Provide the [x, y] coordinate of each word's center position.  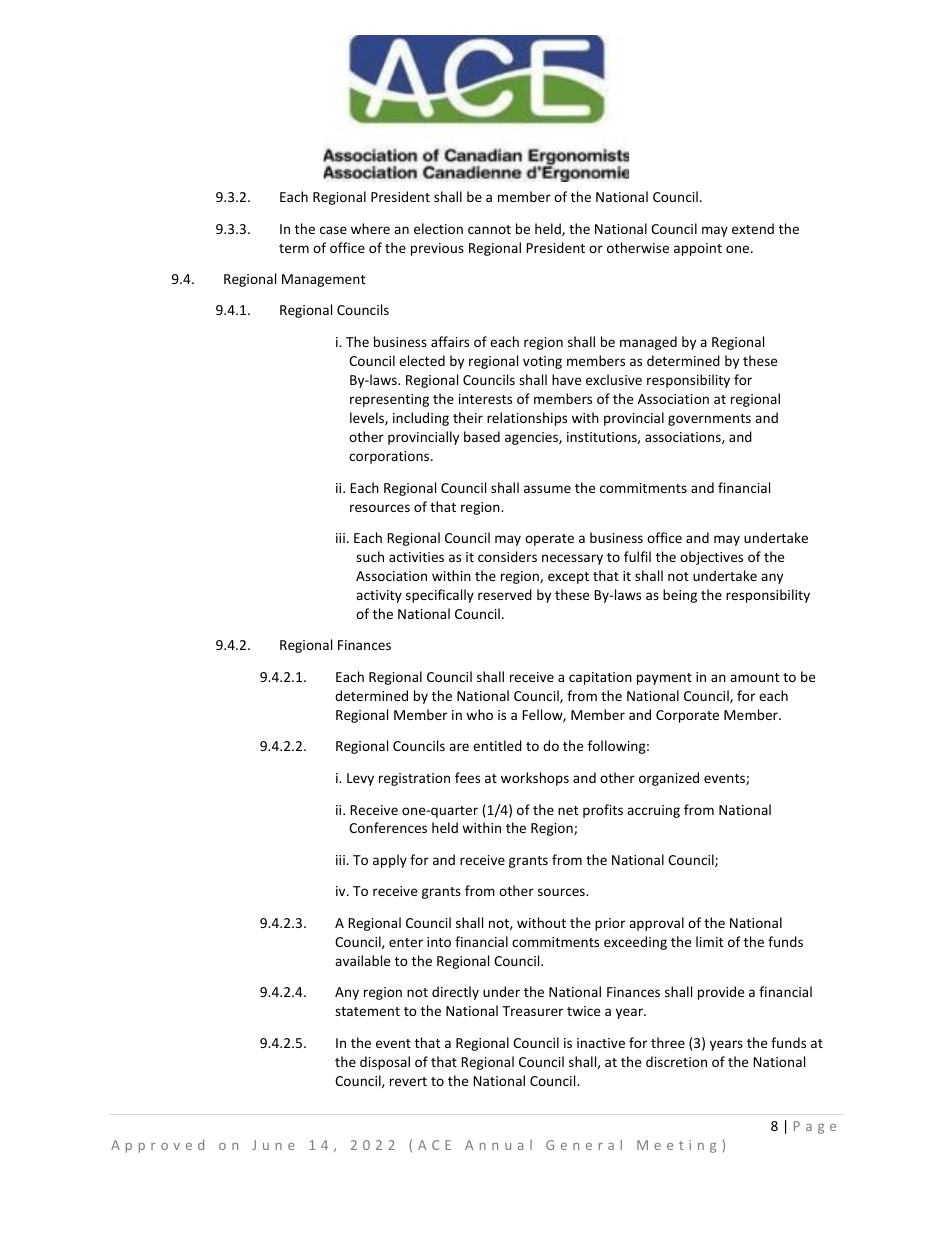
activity [379, 596]
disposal [385, 1063]
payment [664, 679]
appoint [698, 249]
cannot [489, 229]
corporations [390, 457]
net [568, 810]
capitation [600, 678]
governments [709, 420]
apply [390, 861]
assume [547, 489]
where [370, 228]
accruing [653, 811]
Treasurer [532, 1011]
